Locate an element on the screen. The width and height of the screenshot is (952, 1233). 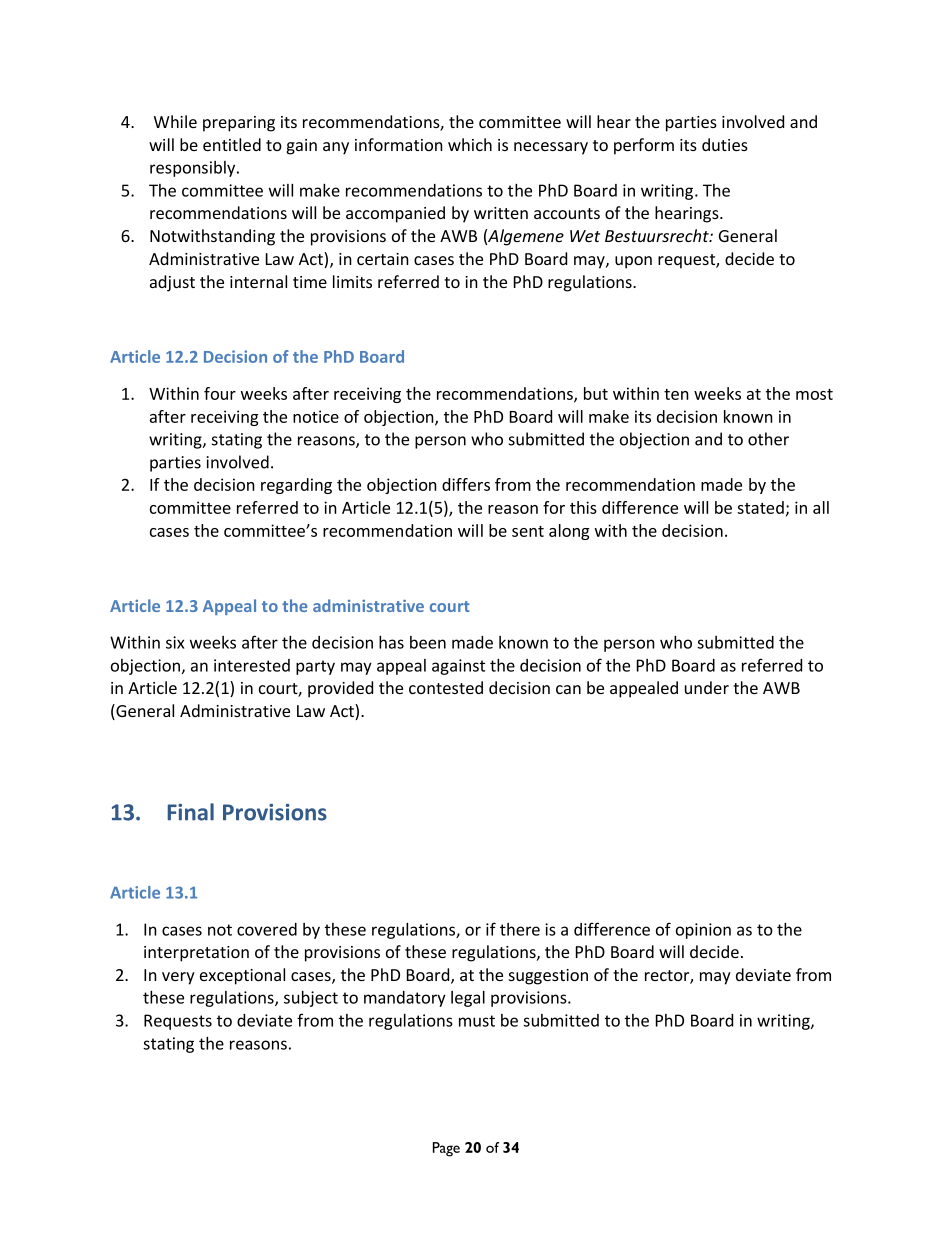
duties is located at coordinates (725, 144).
